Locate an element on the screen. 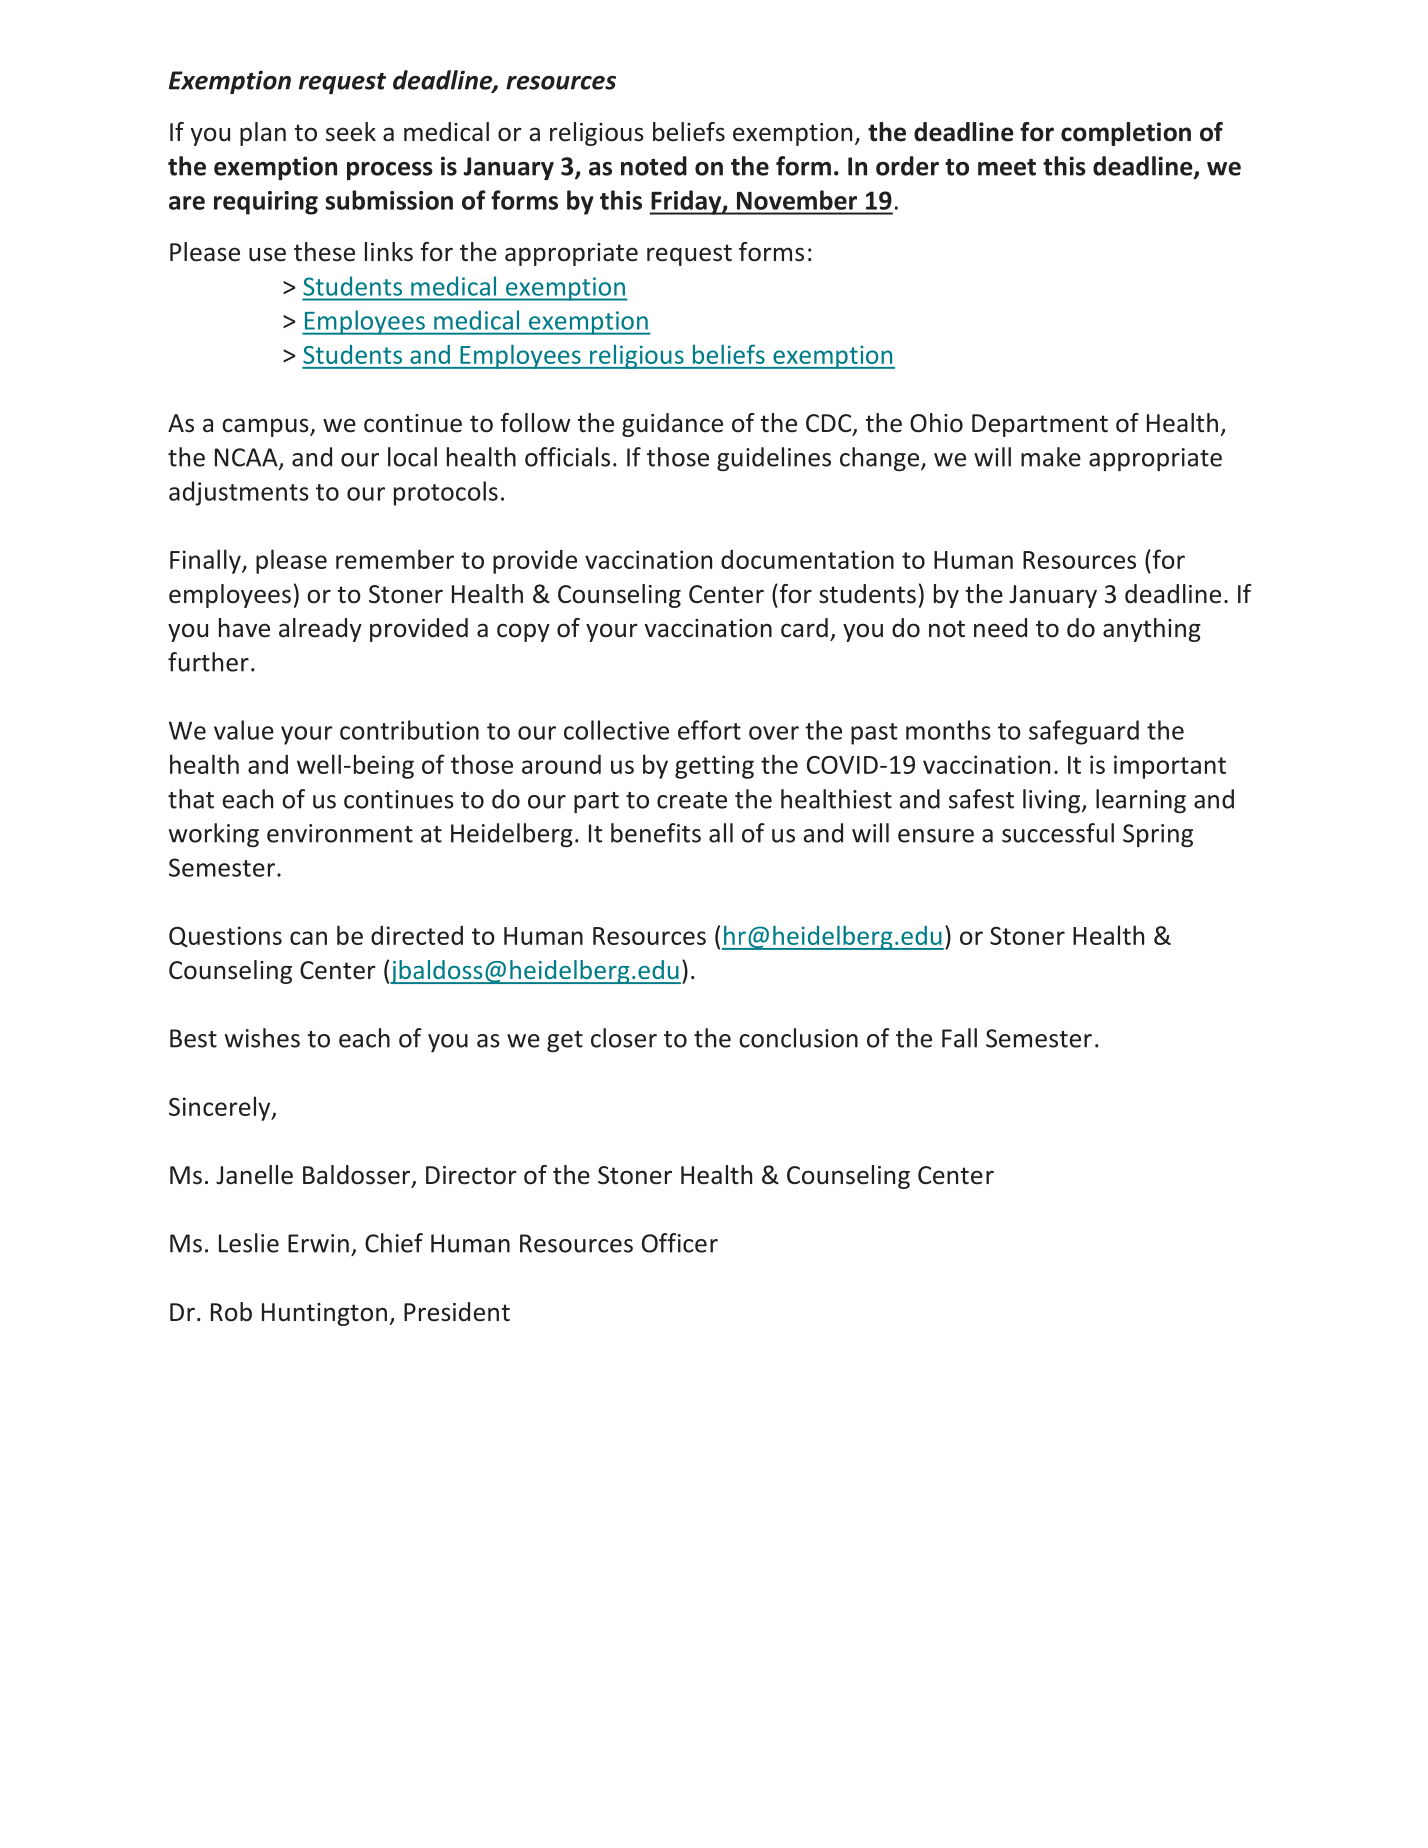 Image resolution: width=1428 pixels, height=1848 pixels. meet is located at coordinates (1007, 167).
